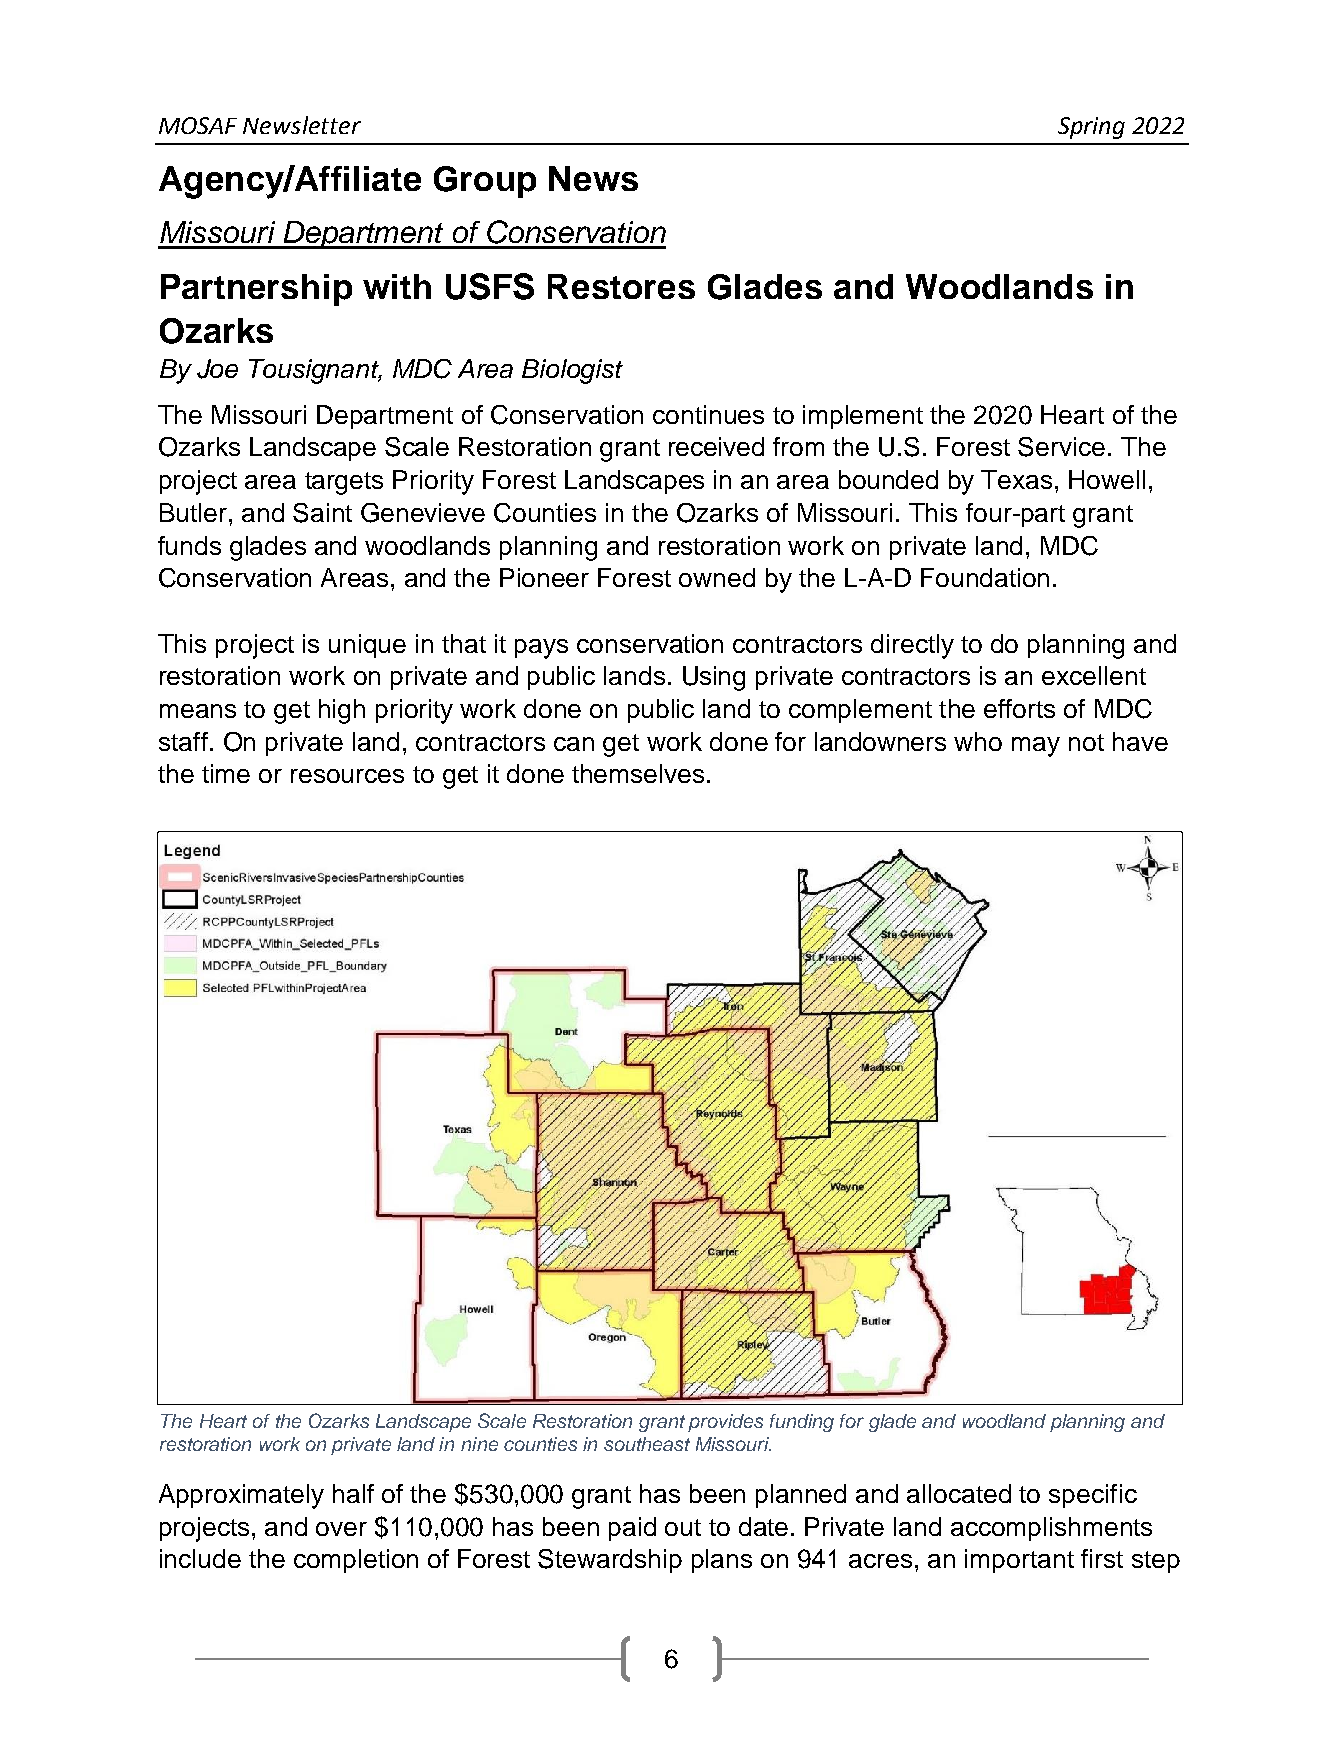  I want to click on over, so click(341, 1529).
